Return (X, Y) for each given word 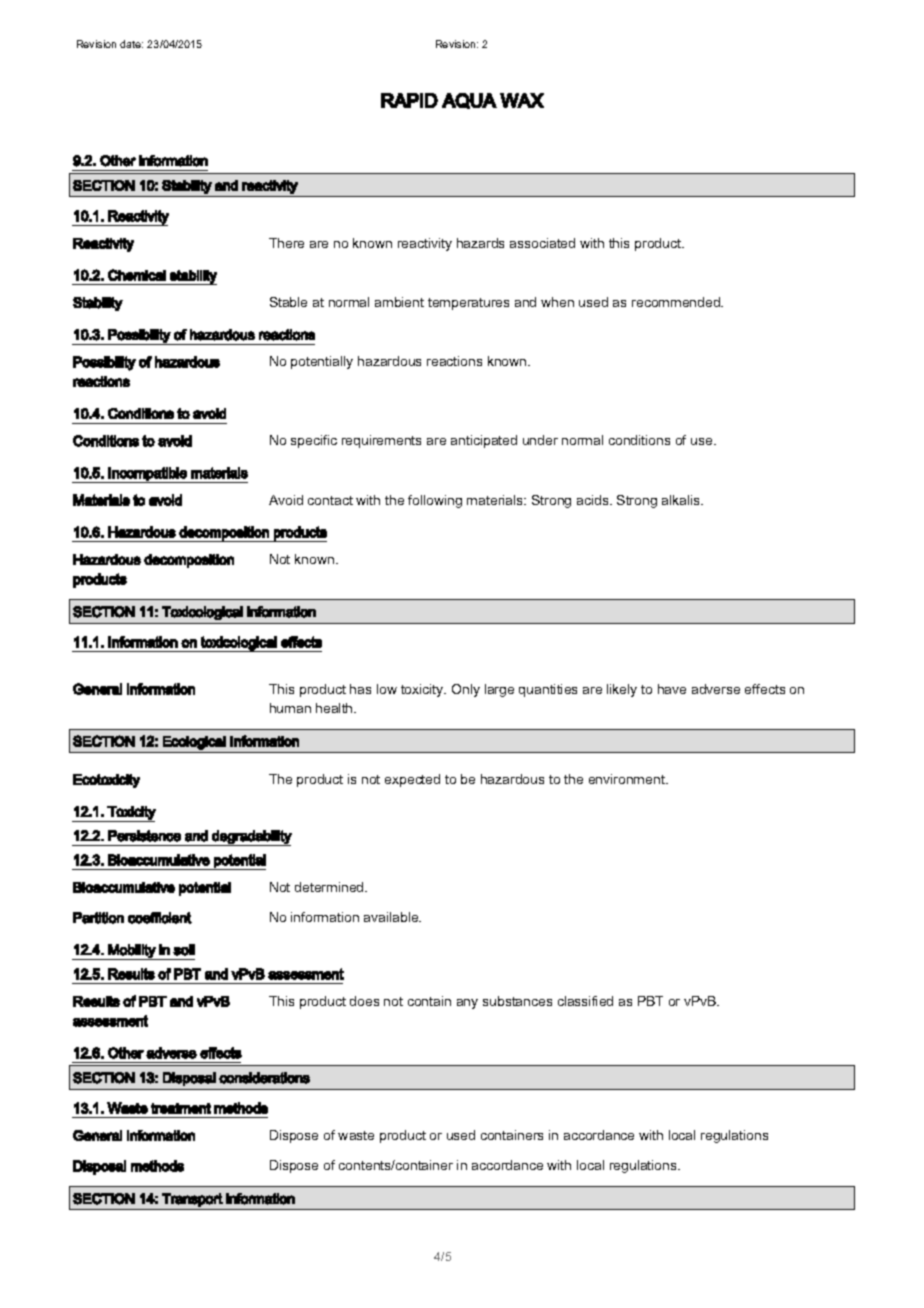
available (392, 917)
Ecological (194, 743)
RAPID (409, 100)
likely (622, 690)
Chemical (137, 275)
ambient (399, 302)
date (131, 44)
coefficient (160, 918)
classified (585, 1001)
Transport (192, 1200)
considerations (264, 1078)
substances (517, 1001)
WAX (522, 100)
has (360, 689)
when (557, 302)
